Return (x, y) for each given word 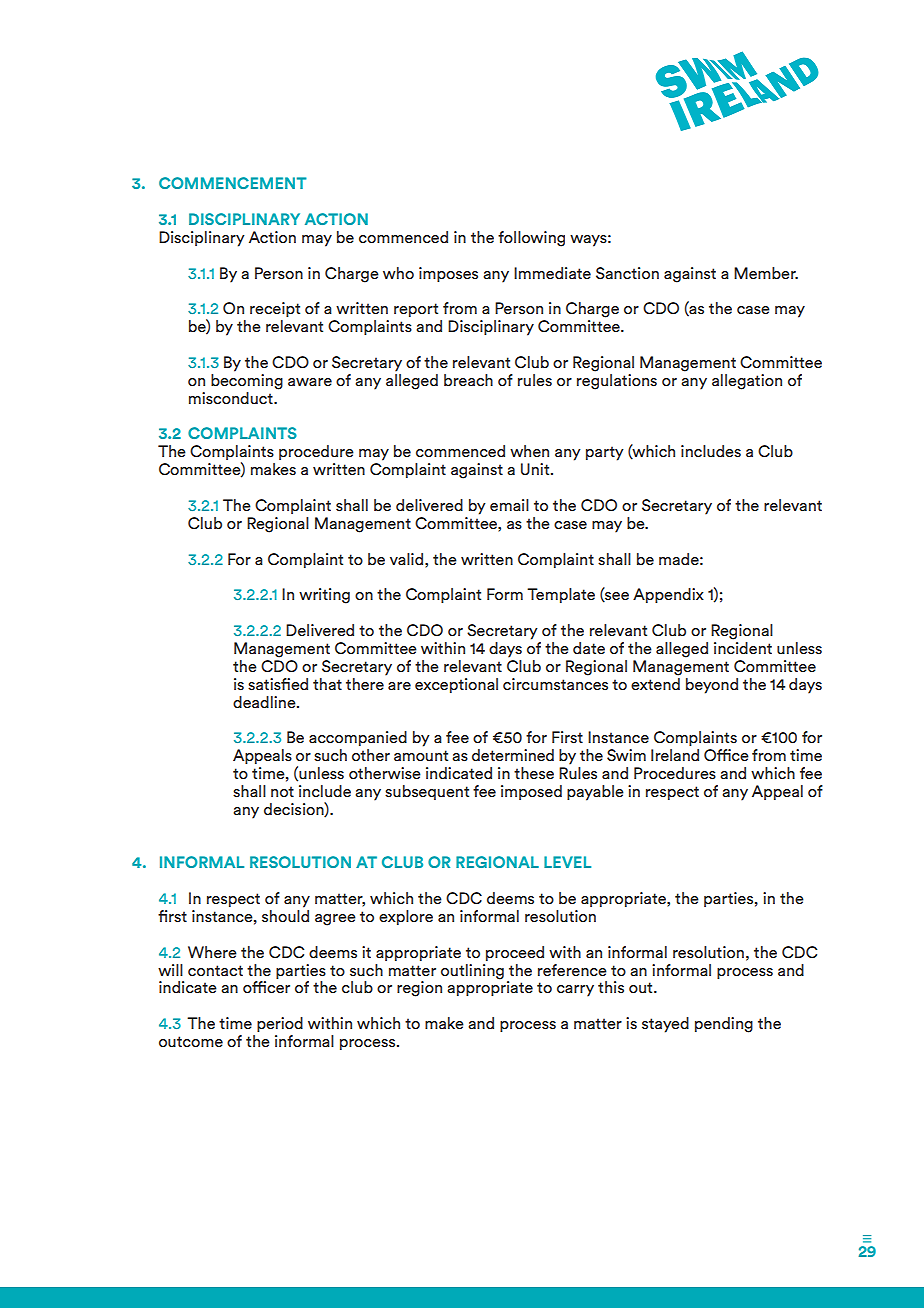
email (509, 505)
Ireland (675, 755)
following (531, 239)
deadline (265, 702)
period (280, 1024)
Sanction (627, 273)
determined (513, 755)
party (605, 453)
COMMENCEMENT (233, 183)
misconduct (232, 398)
